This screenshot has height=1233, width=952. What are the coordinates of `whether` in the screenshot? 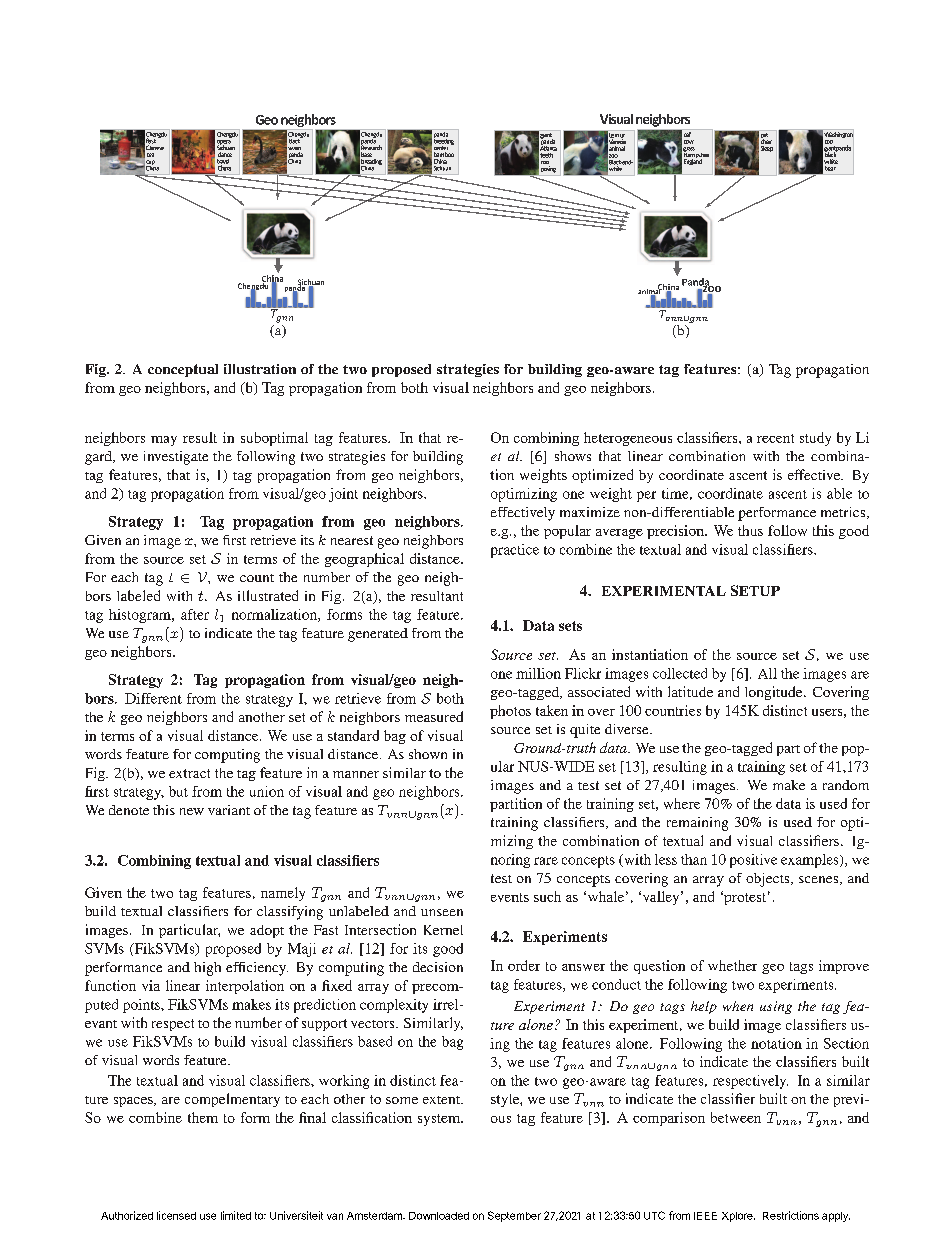 It's located at (732, 965).
